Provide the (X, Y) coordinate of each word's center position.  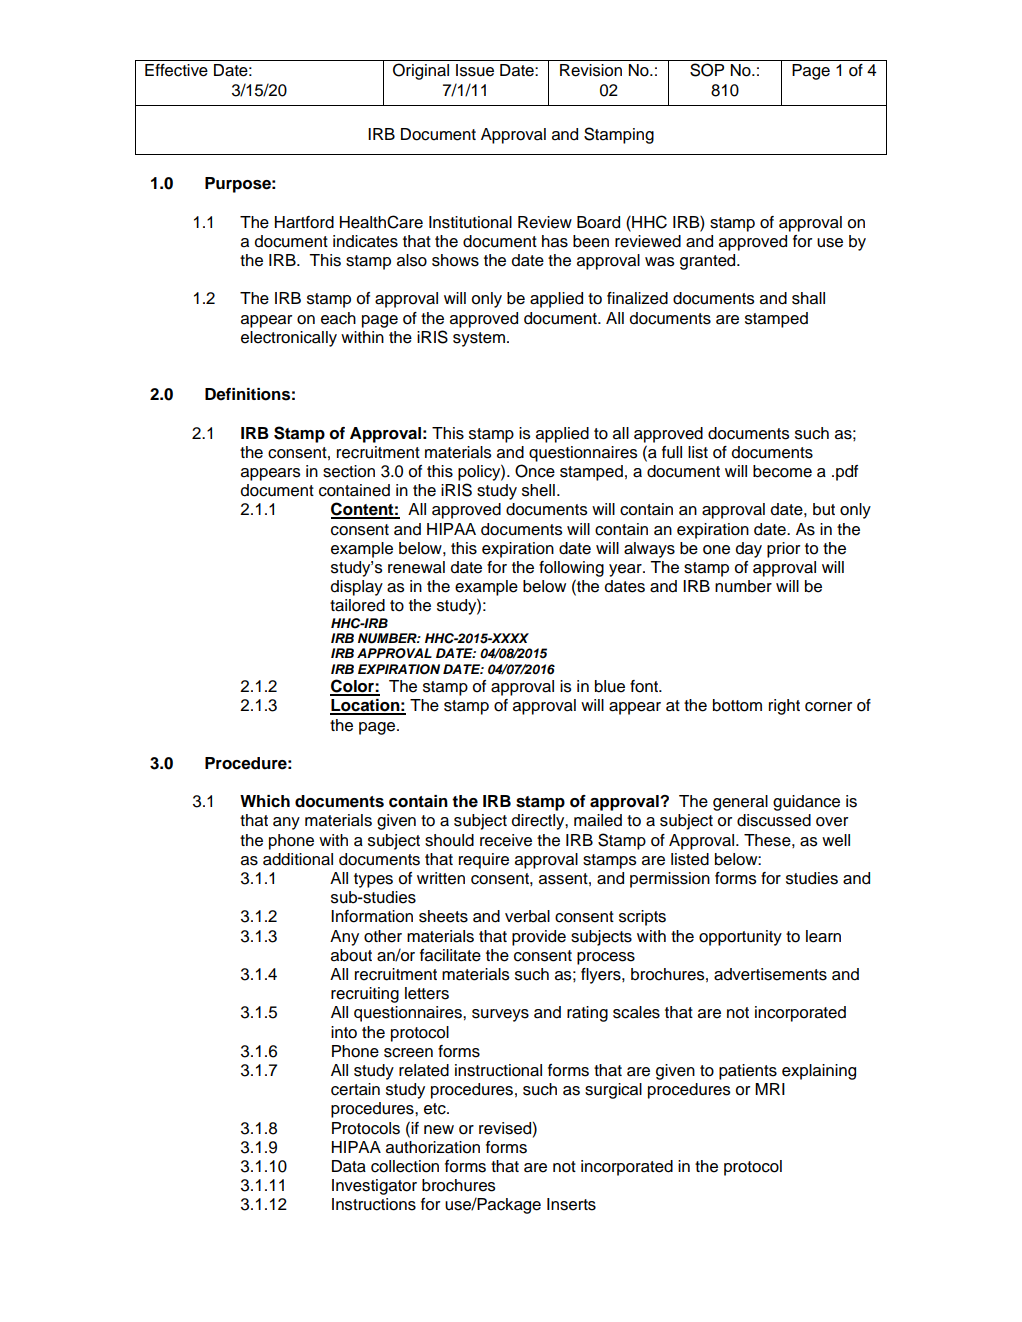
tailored (357, 605)
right (784, 707)
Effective (176, 70)
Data (349, 1166)
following (571, 569)
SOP (707, 70)
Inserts (571, 1204)
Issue (475, 70)
